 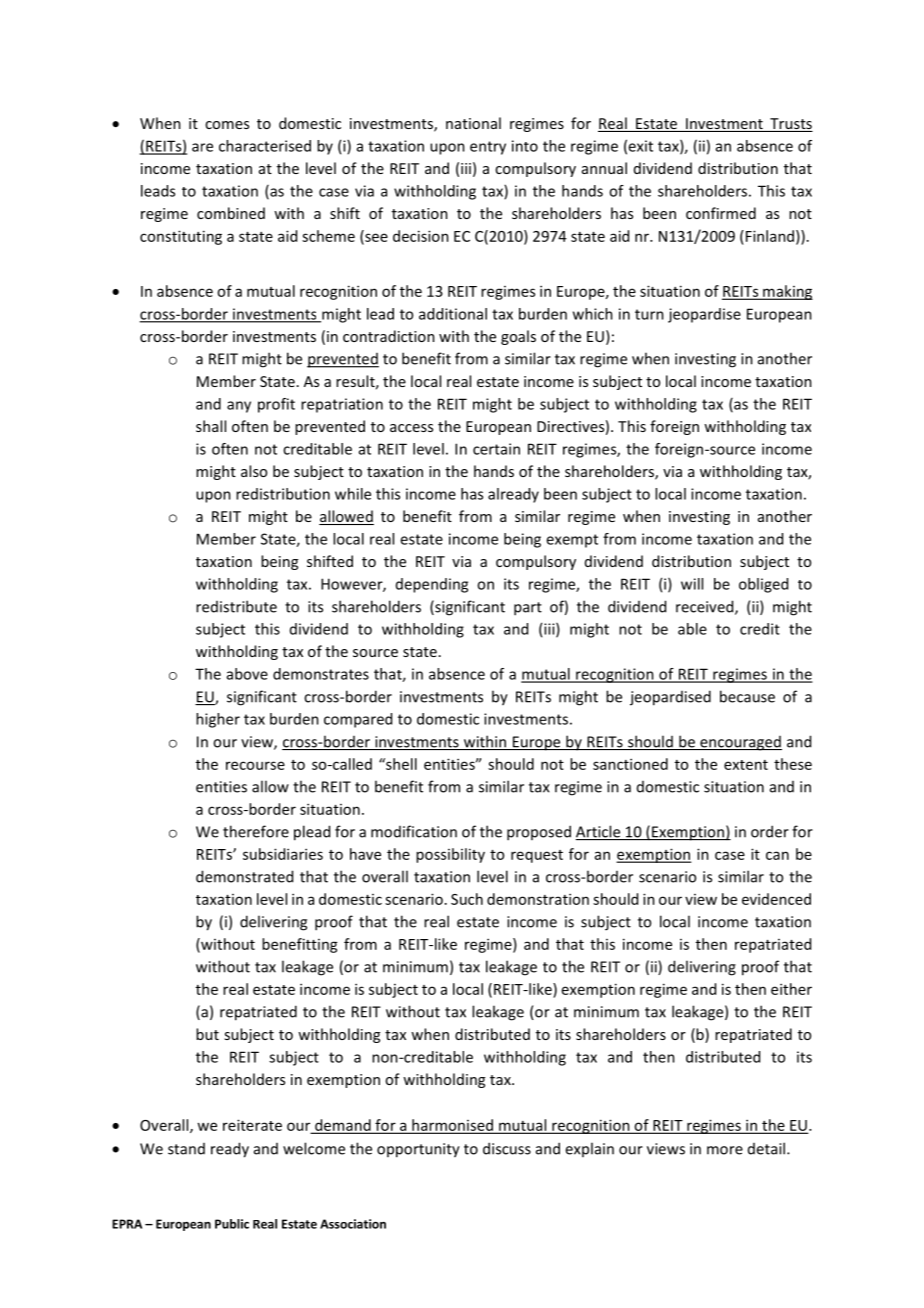 What do you see at coordinates (791, 989) in the page?
I see `either` at bounding box center [791, 989].
